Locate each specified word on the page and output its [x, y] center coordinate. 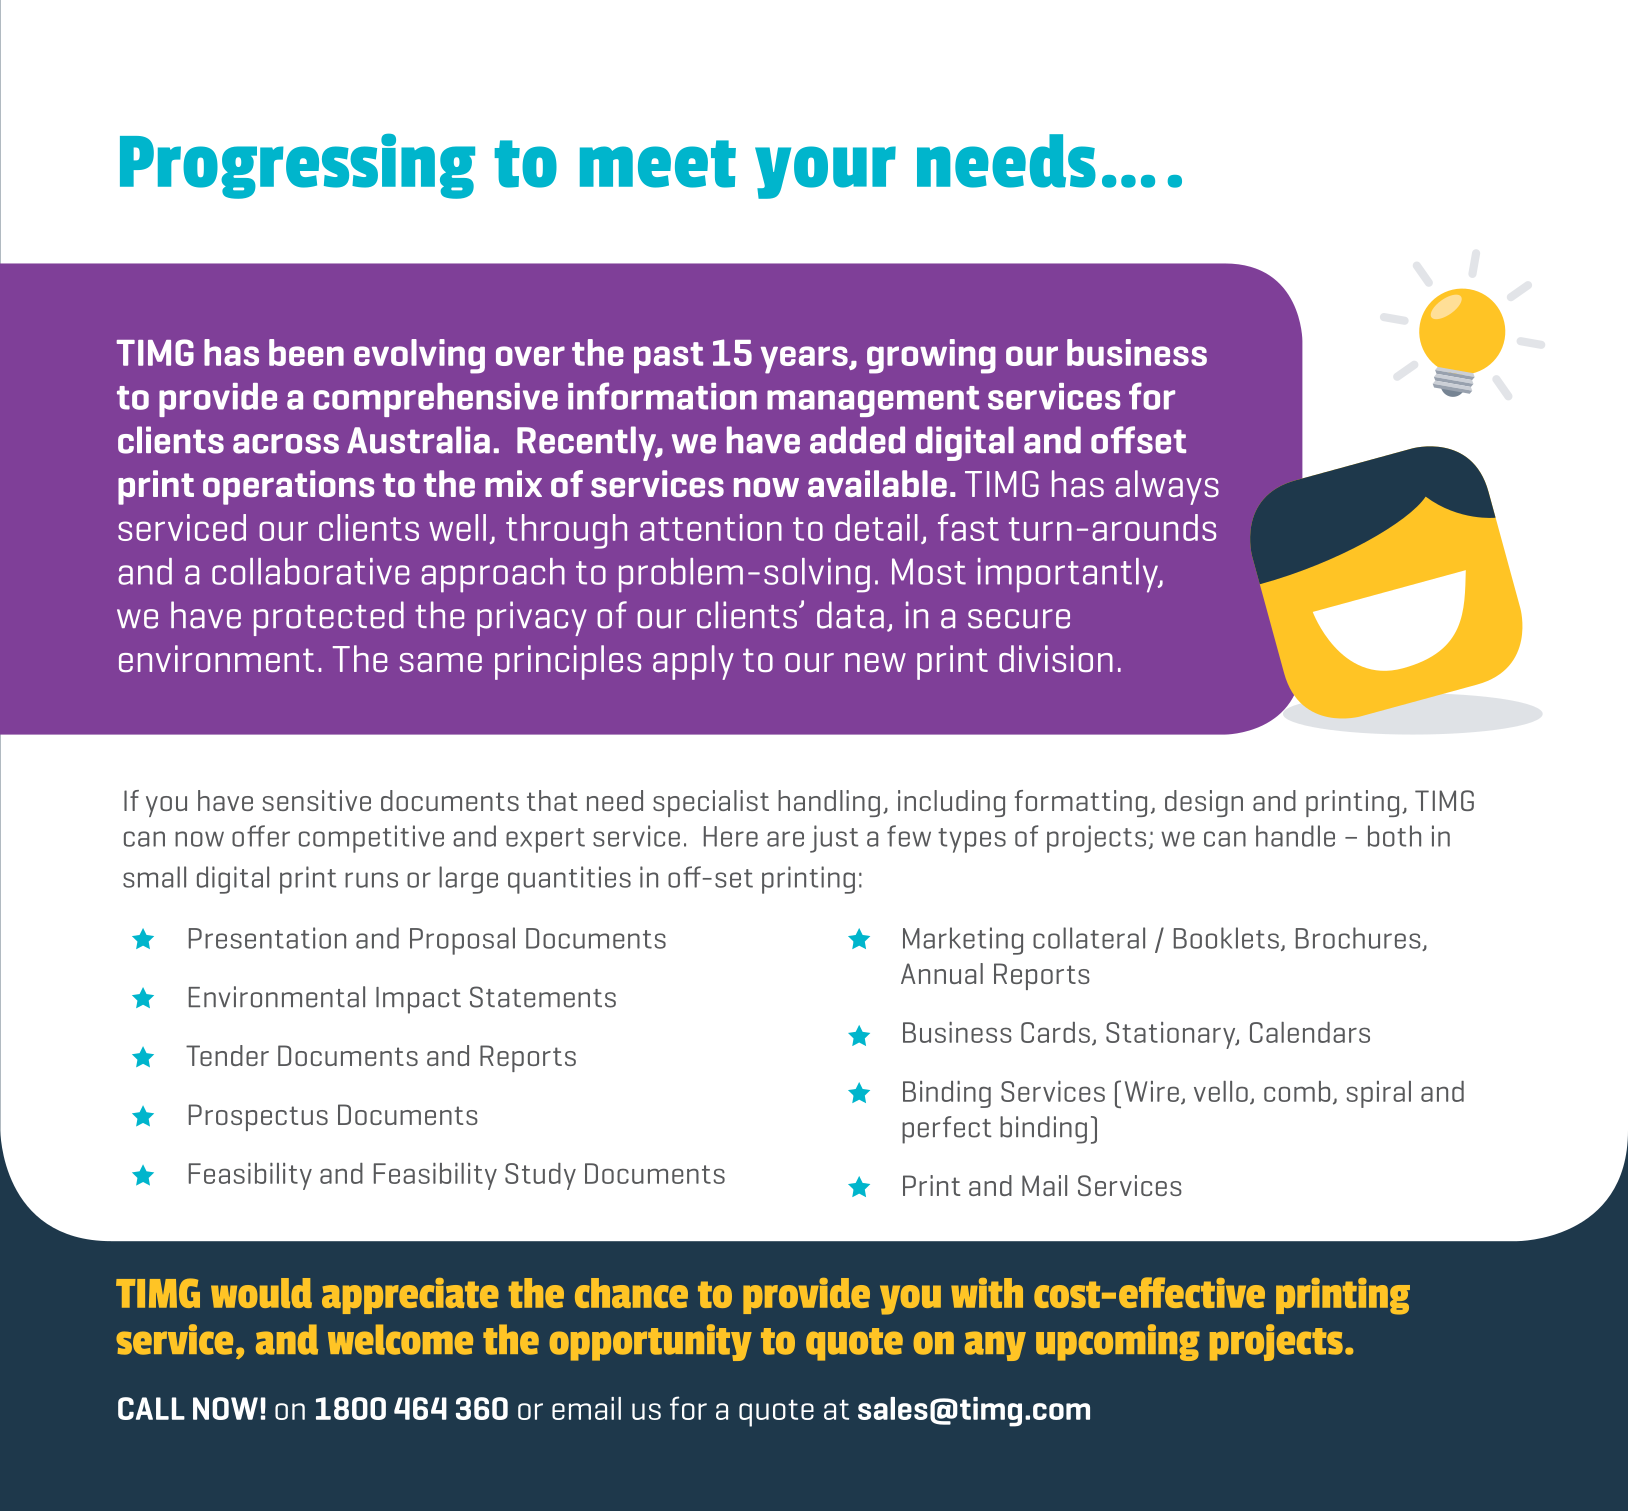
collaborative [310, 571]
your [825, 172]
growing [931, 356]
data [850, 615]
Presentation [267, 938]
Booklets [1226, 938]
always [1167, 487]
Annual [942, 973]
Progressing [297, 166]
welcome [400, 1339]
